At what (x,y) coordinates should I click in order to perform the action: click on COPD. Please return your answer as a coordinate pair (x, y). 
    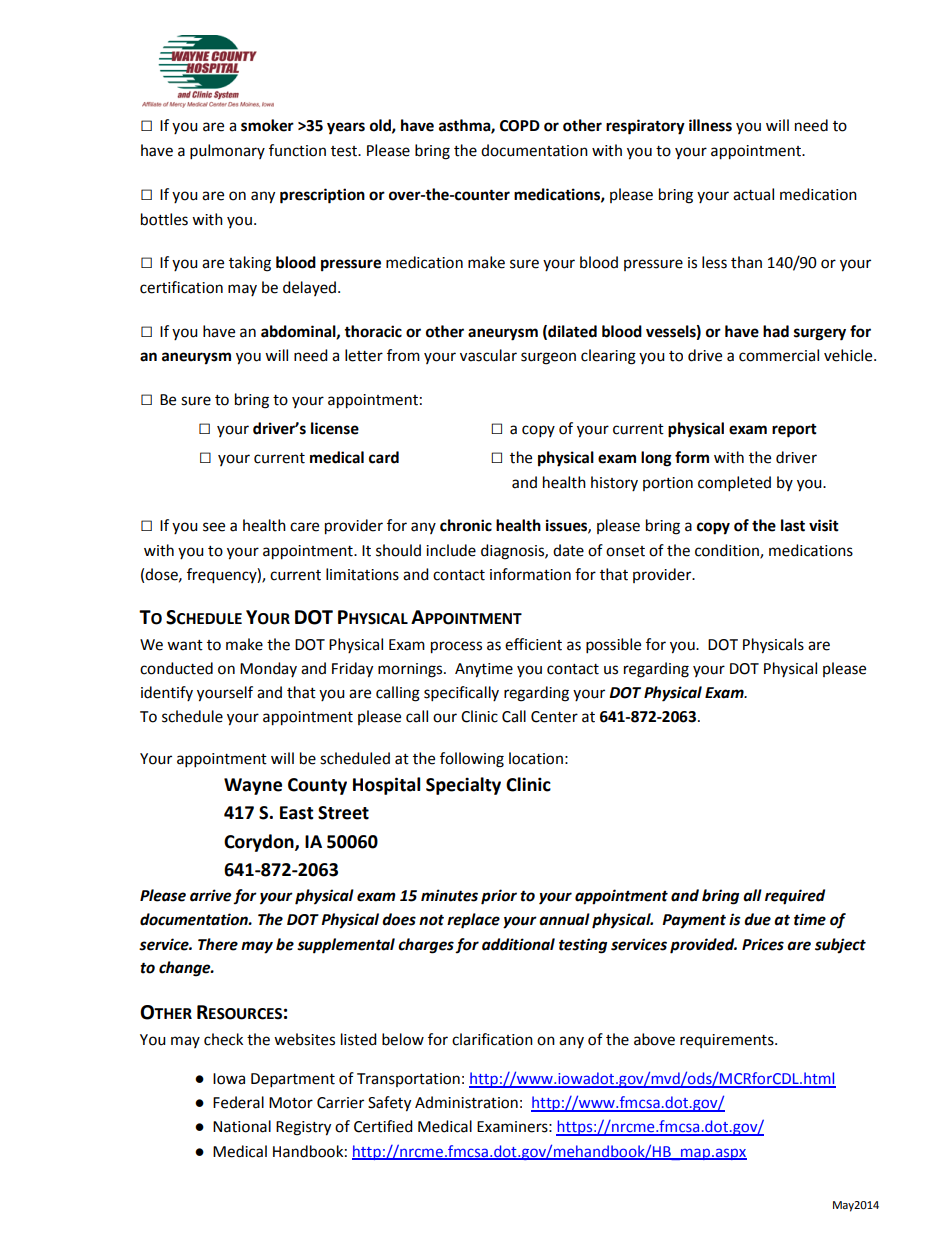
    Looking at the image, I should click on (520, 126).
